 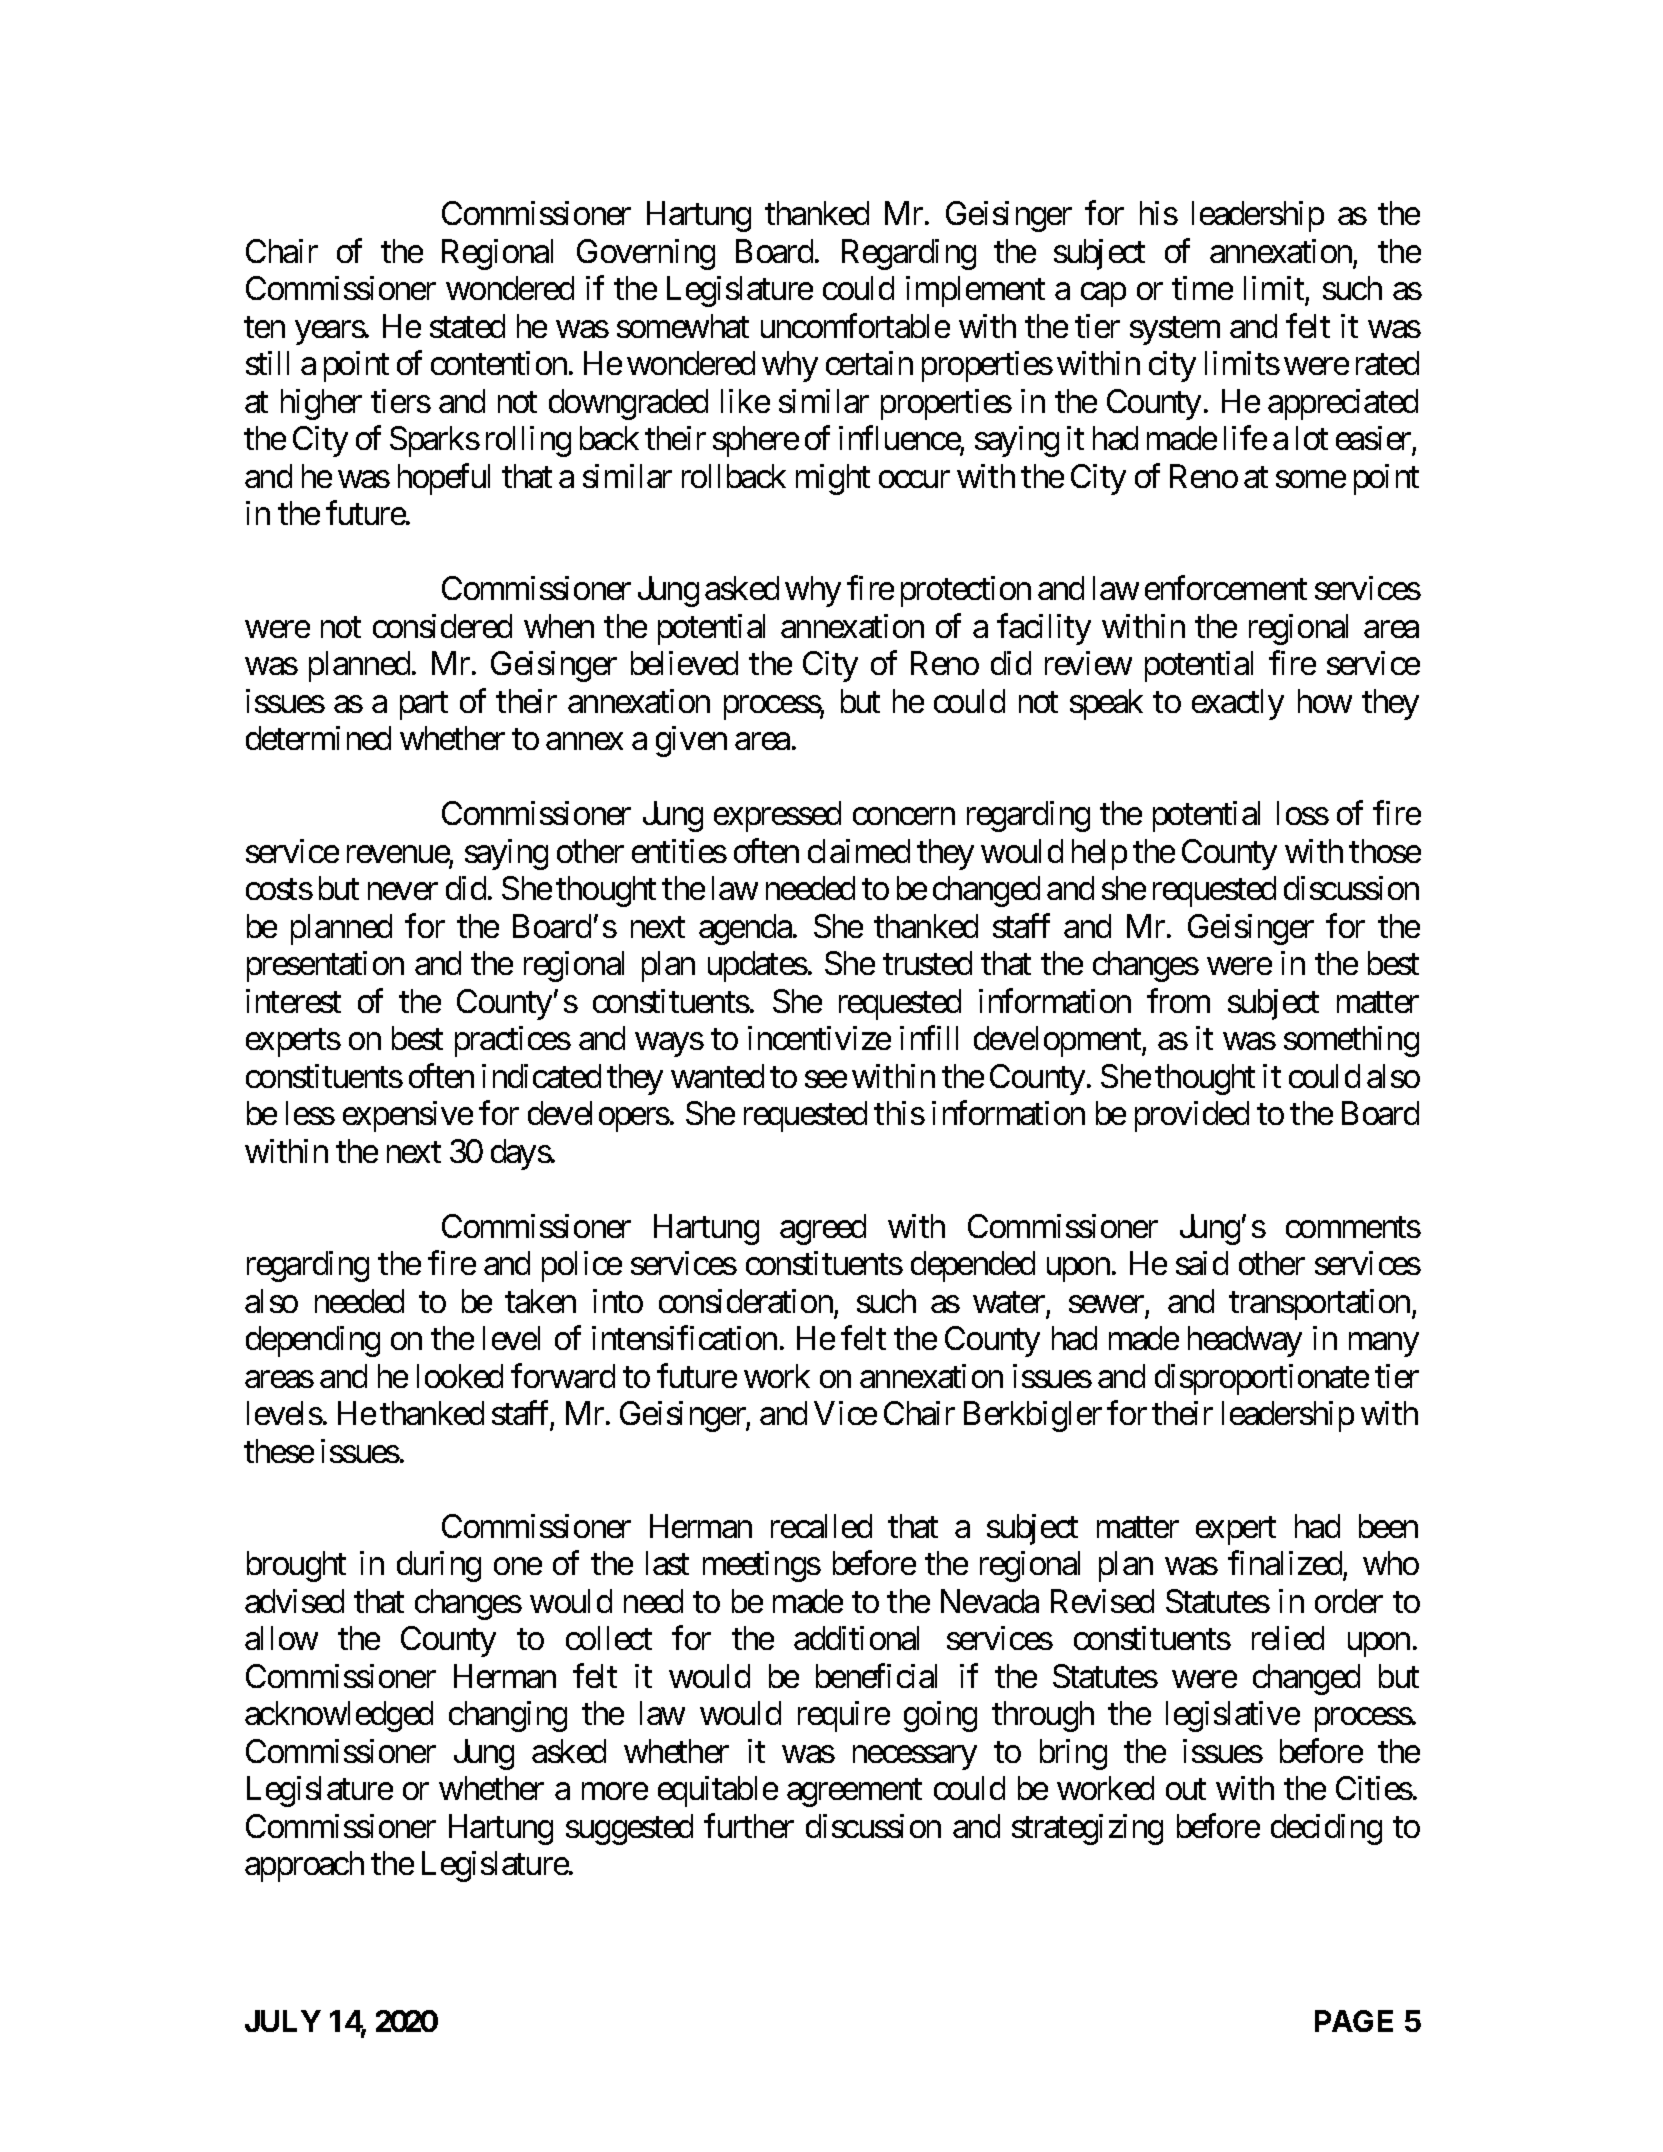 What do you see at coordinates (1245, 1341) in the screenshot?
I see `headway` at bounding box center [1245, 1341].
